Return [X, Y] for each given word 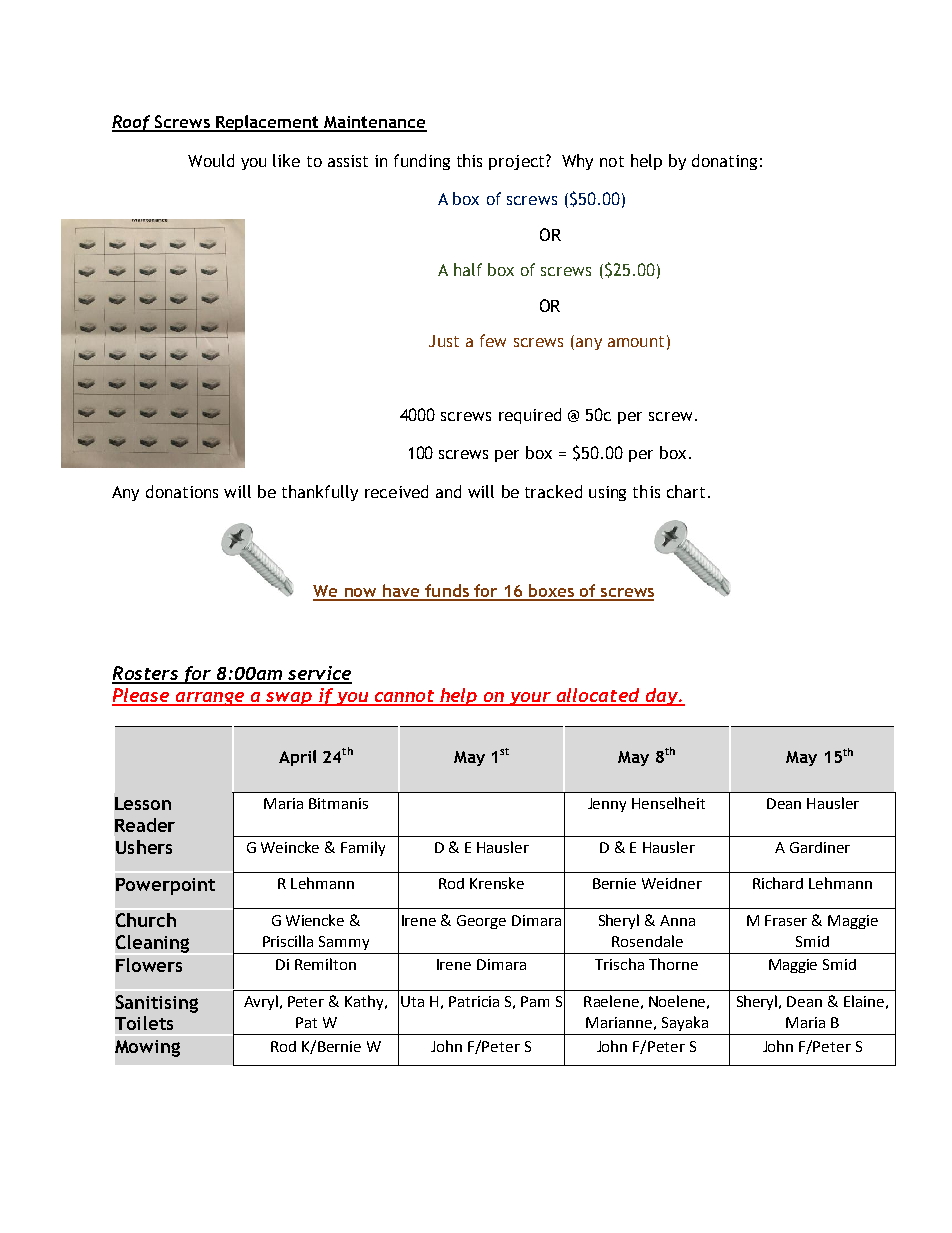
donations [182, 491]
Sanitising [157, 1004]
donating [724, 162]
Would [211, 160]
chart [686, 491]
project [518, 162]
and [448, 491]
